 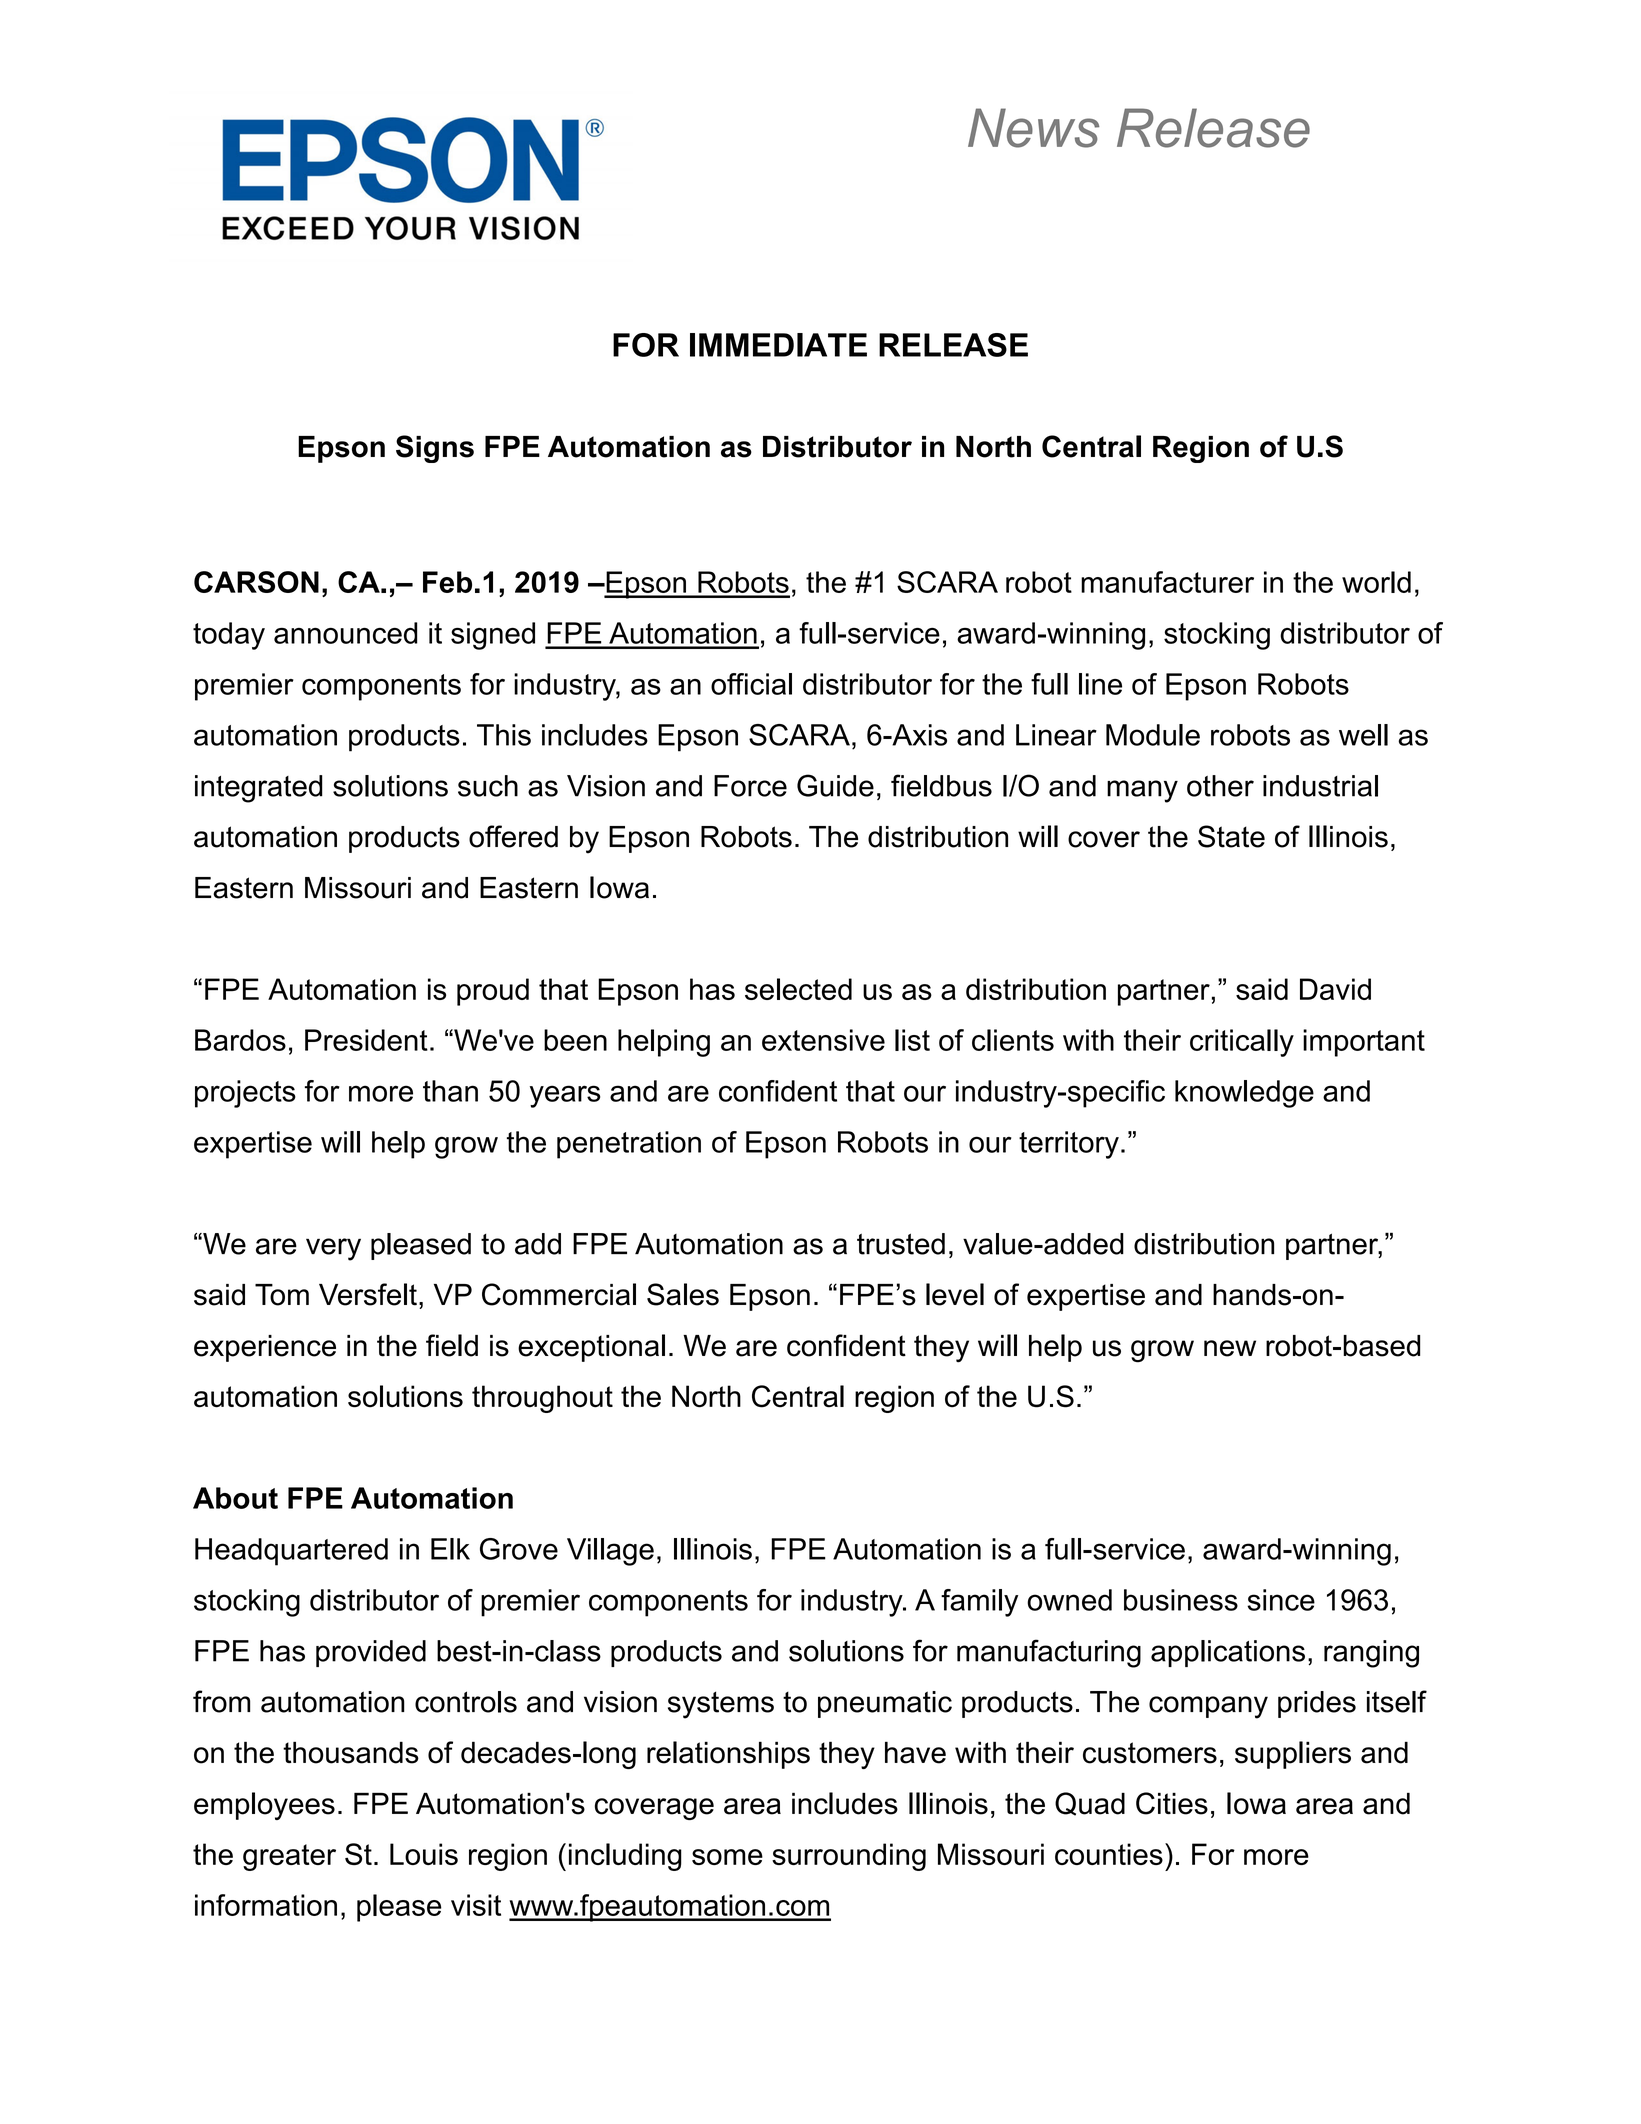 What do you see at coordinates (1281, 1600) in the screenshot?
I see `since` at bounding box center [1281, 1600].
